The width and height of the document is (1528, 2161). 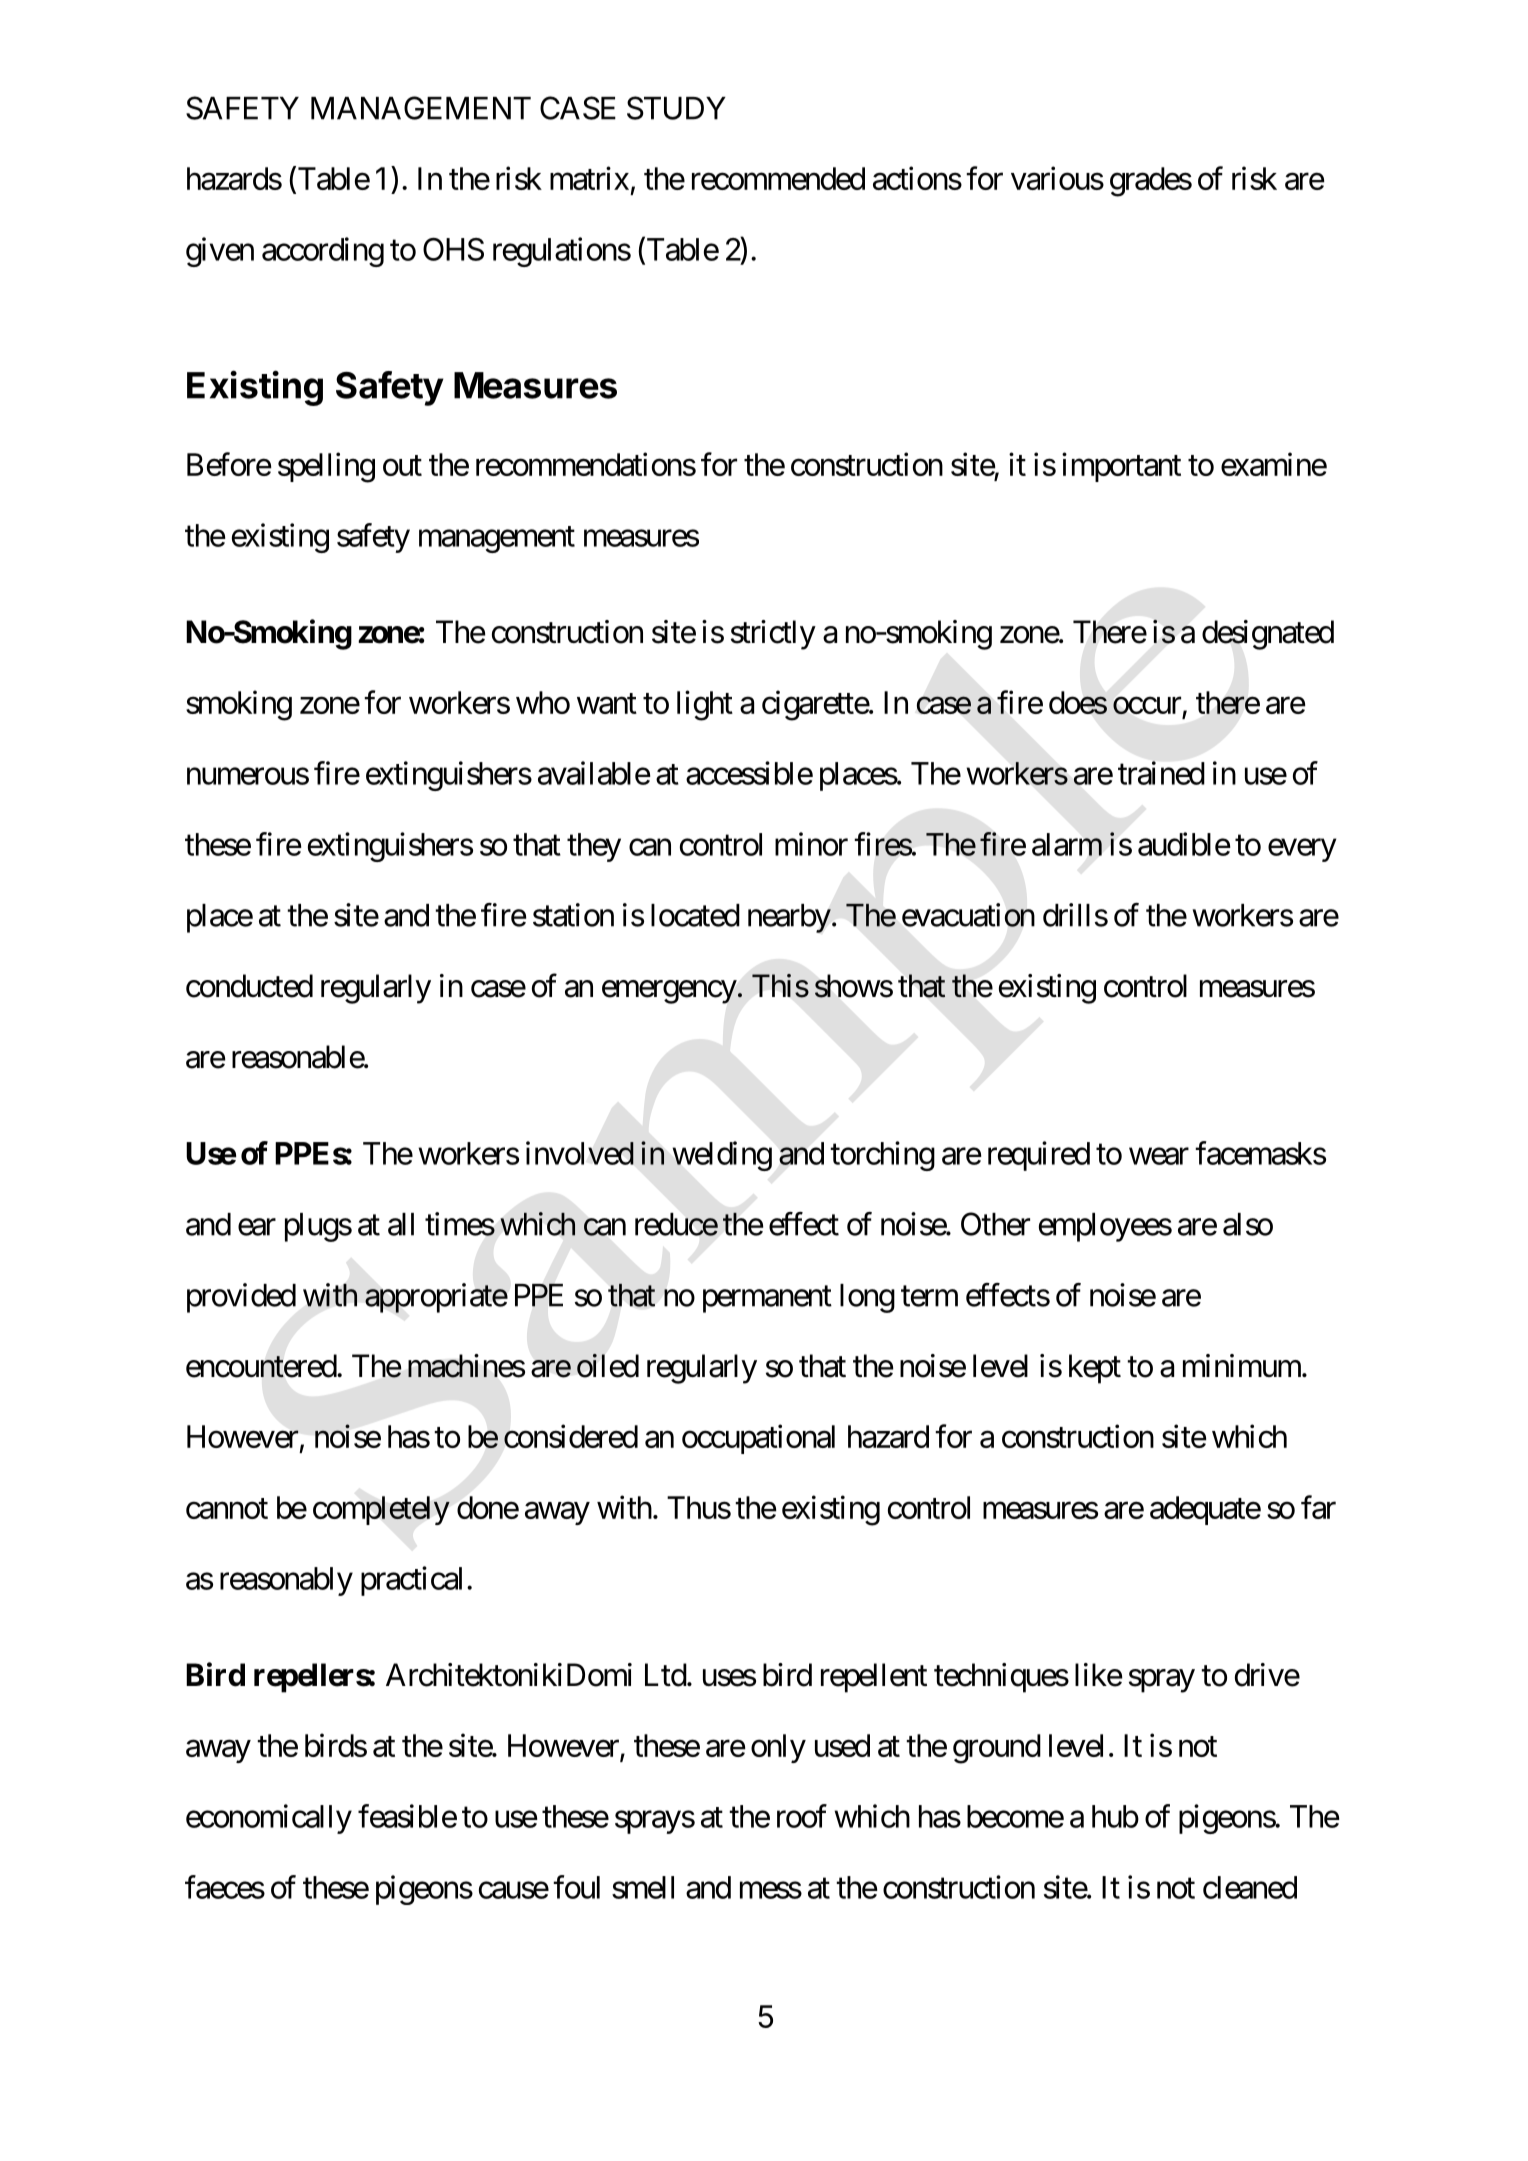 I want to click on economically, so click(x=269, y=1819).
